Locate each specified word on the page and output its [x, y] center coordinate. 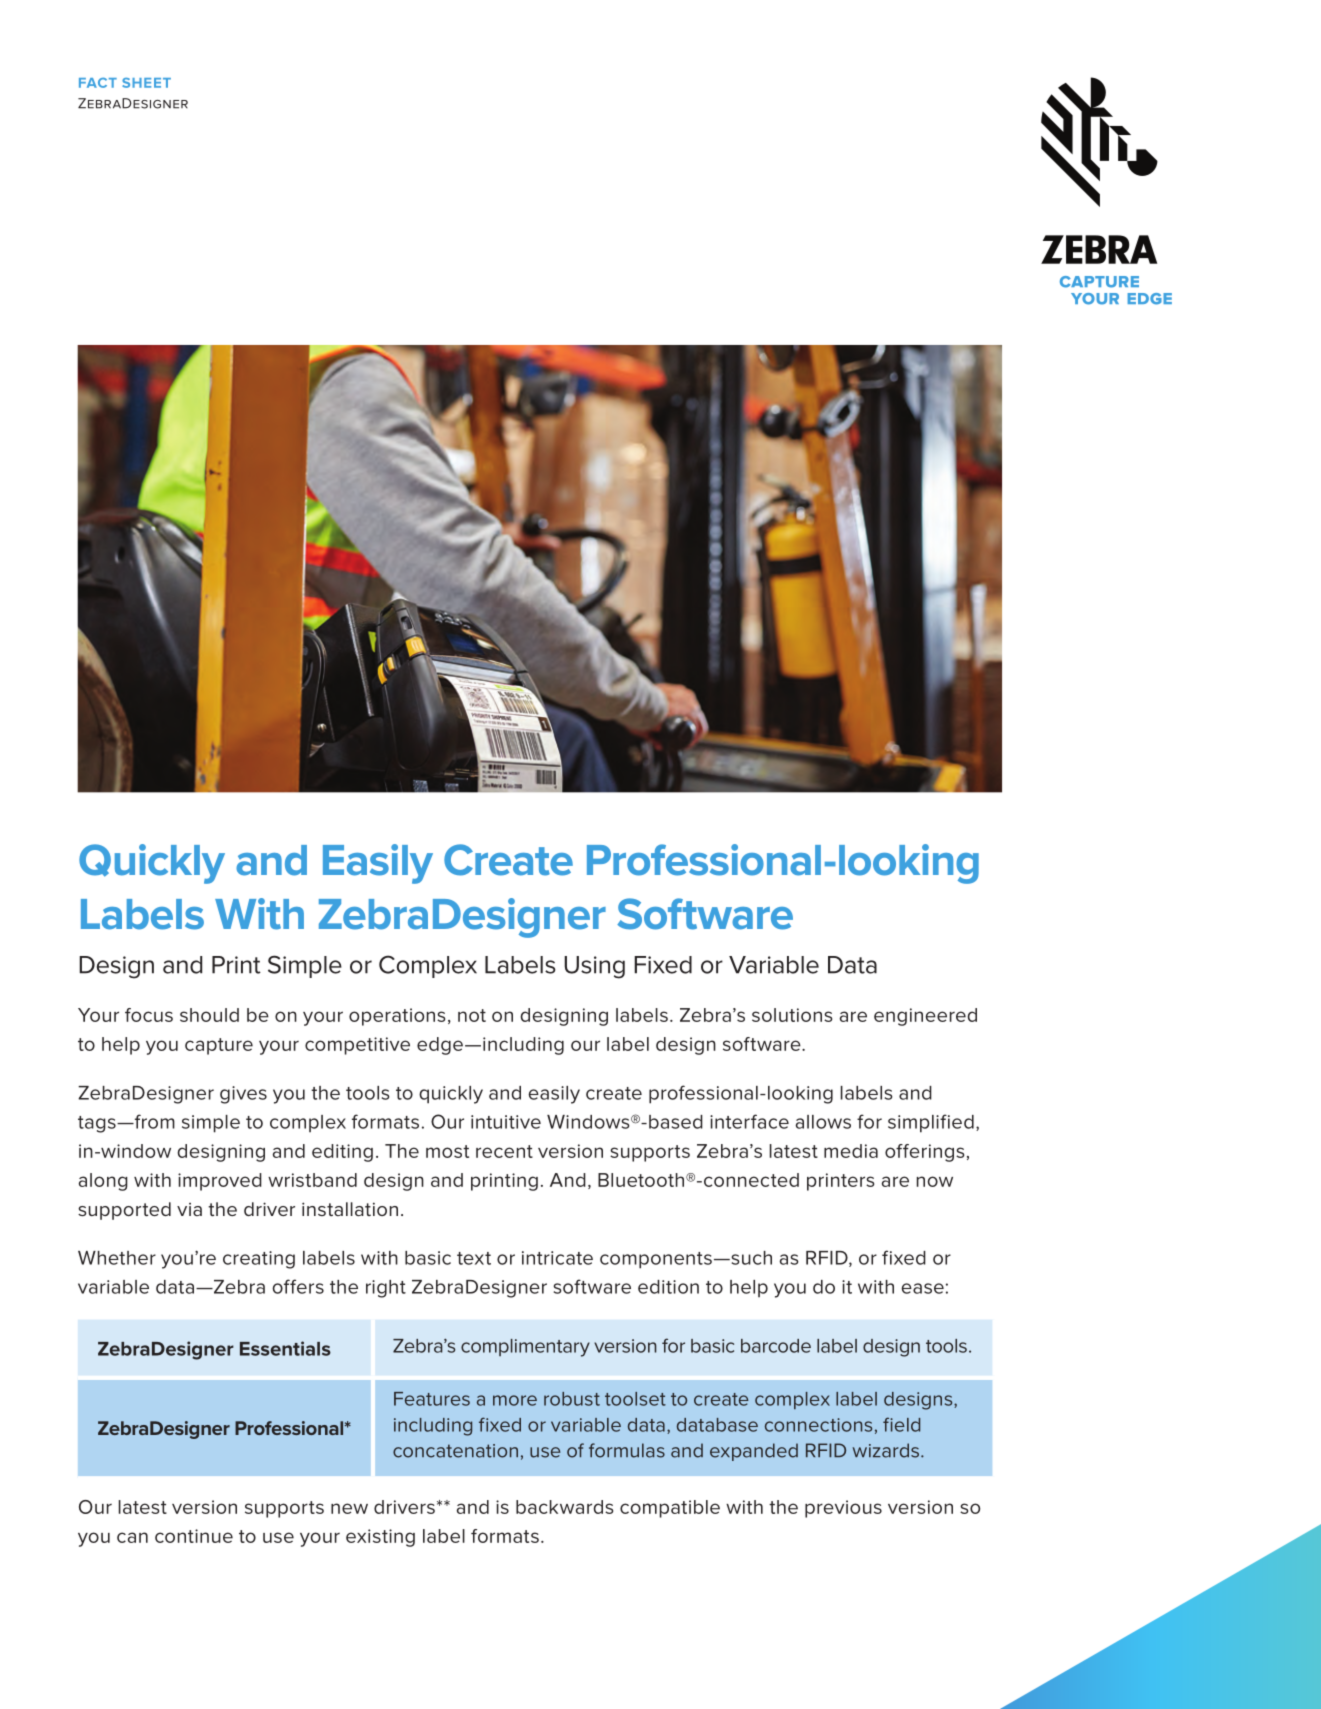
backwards [564, 1507]
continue [194, 1536]
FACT [98, 83]
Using [594, 967]
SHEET [146, 83]
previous [843, 1509]
